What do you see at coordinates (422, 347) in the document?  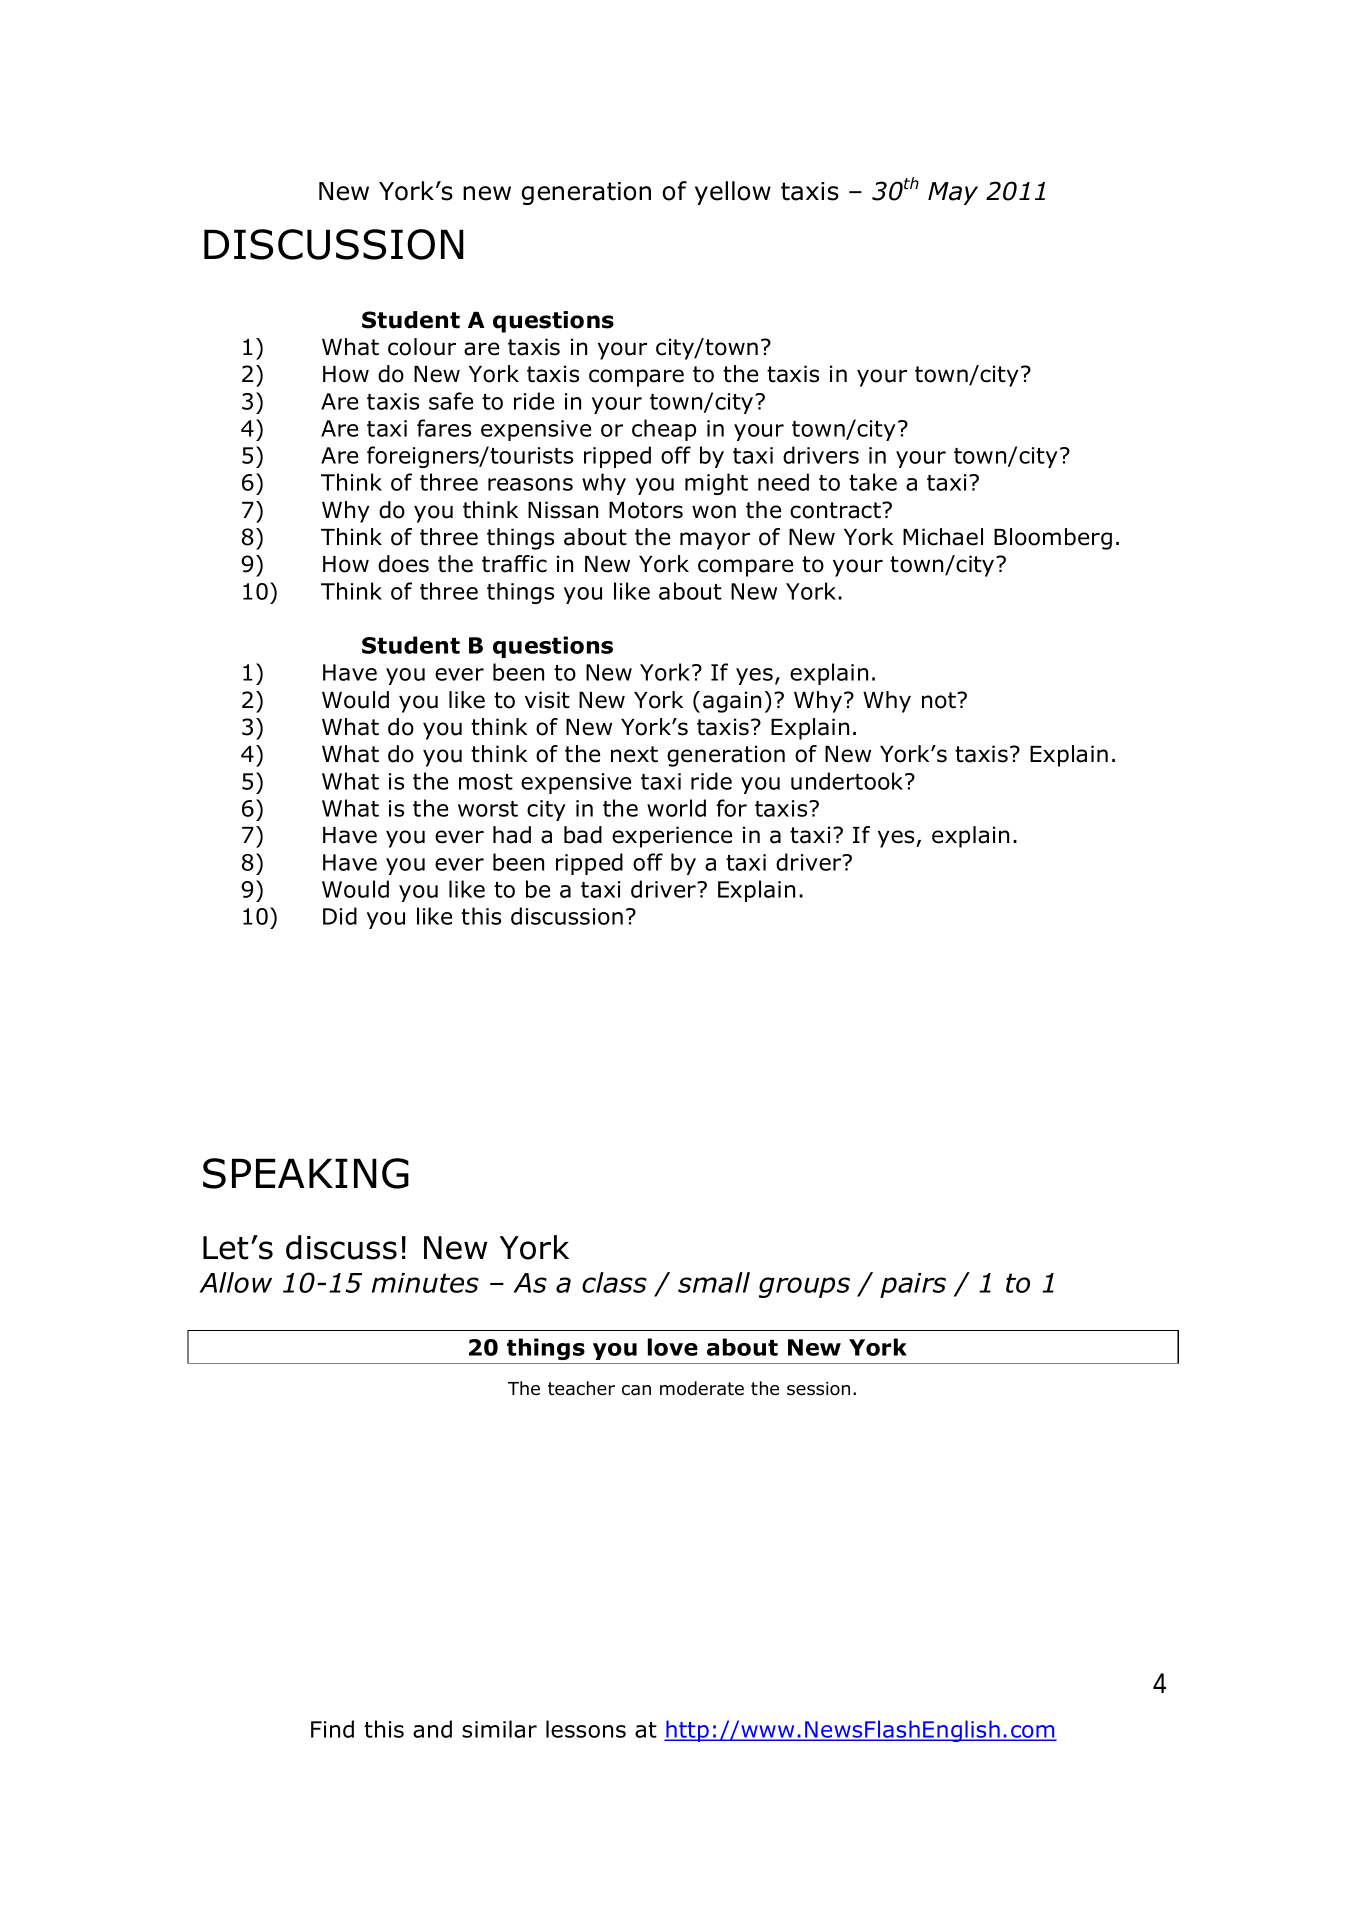 I see `colour` at bounding box center [422, 347].
